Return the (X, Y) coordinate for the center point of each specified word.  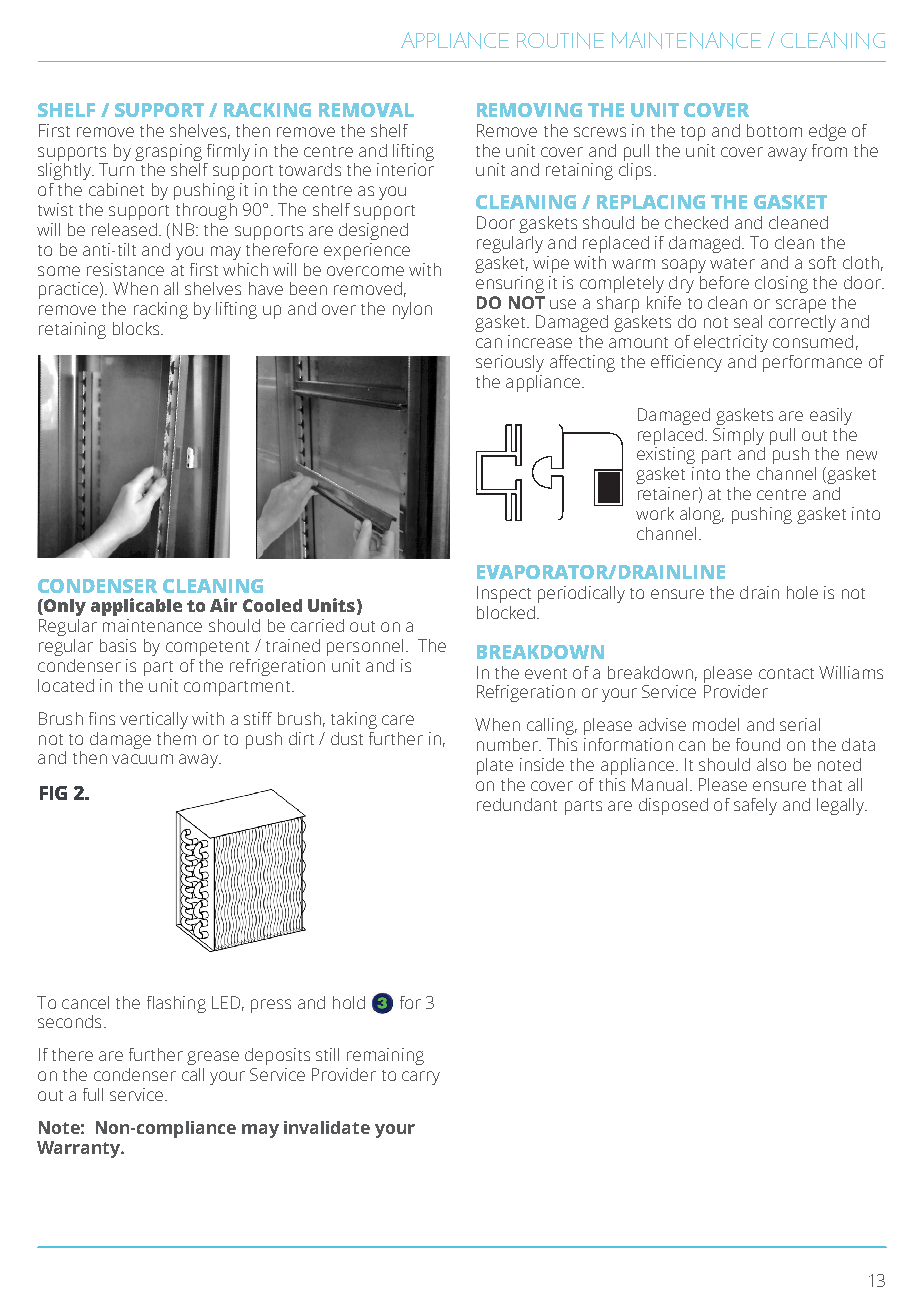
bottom (774, 130)
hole (802, 592)
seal (748, 321)
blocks (137, 328)
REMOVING (529, 110)
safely (755, 806)
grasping (168, 152)
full (93, 1094)
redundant (517, 804)
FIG (53, 793)
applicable (136, 607)
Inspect (504, 594)
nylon (412, 310)
